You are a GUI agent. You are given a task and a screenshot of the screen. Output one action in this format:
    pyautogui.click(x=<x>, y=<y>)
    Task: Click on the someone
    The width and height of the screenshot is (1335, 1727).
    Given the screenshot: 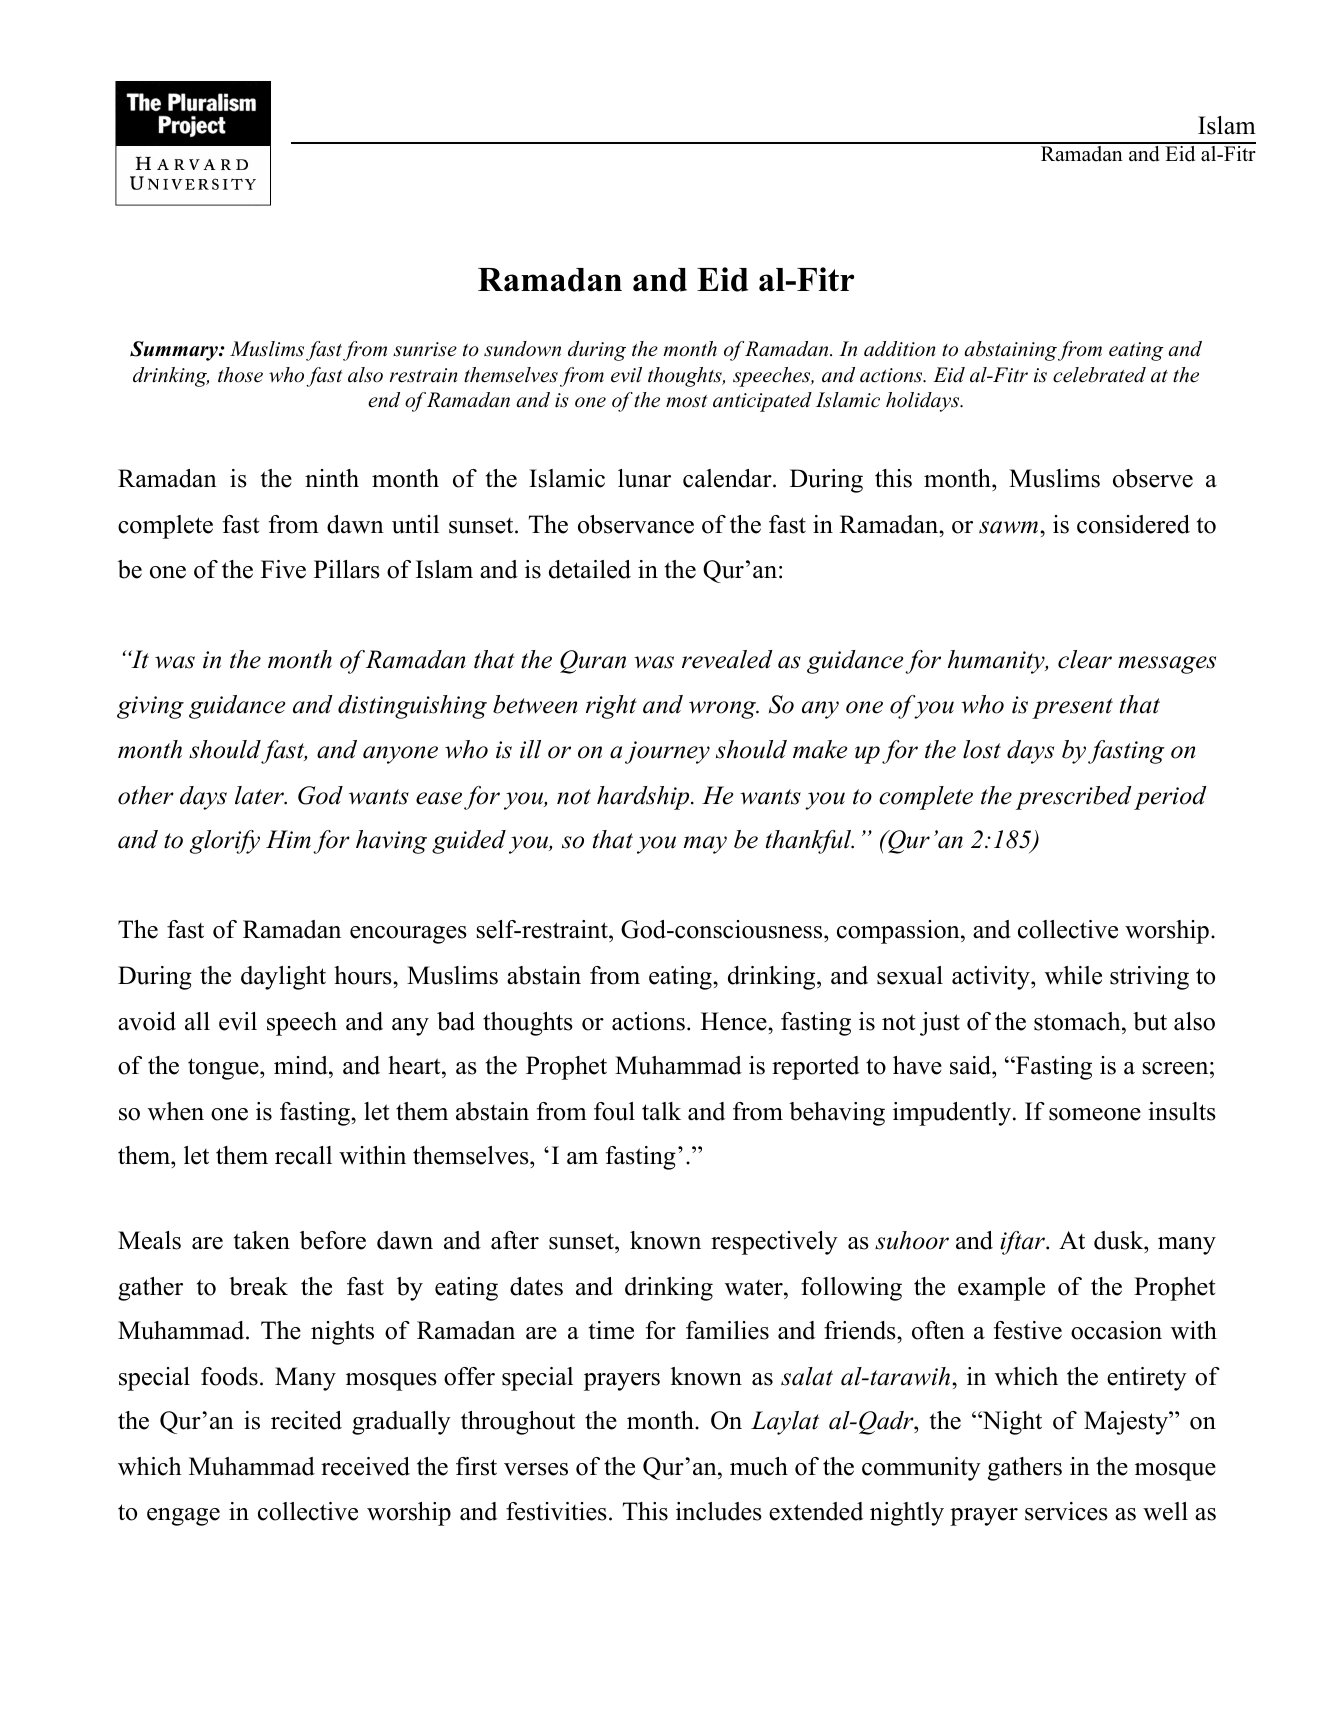 What is the action you would take?
    pyautogui.click(x=1095, y=1114)
